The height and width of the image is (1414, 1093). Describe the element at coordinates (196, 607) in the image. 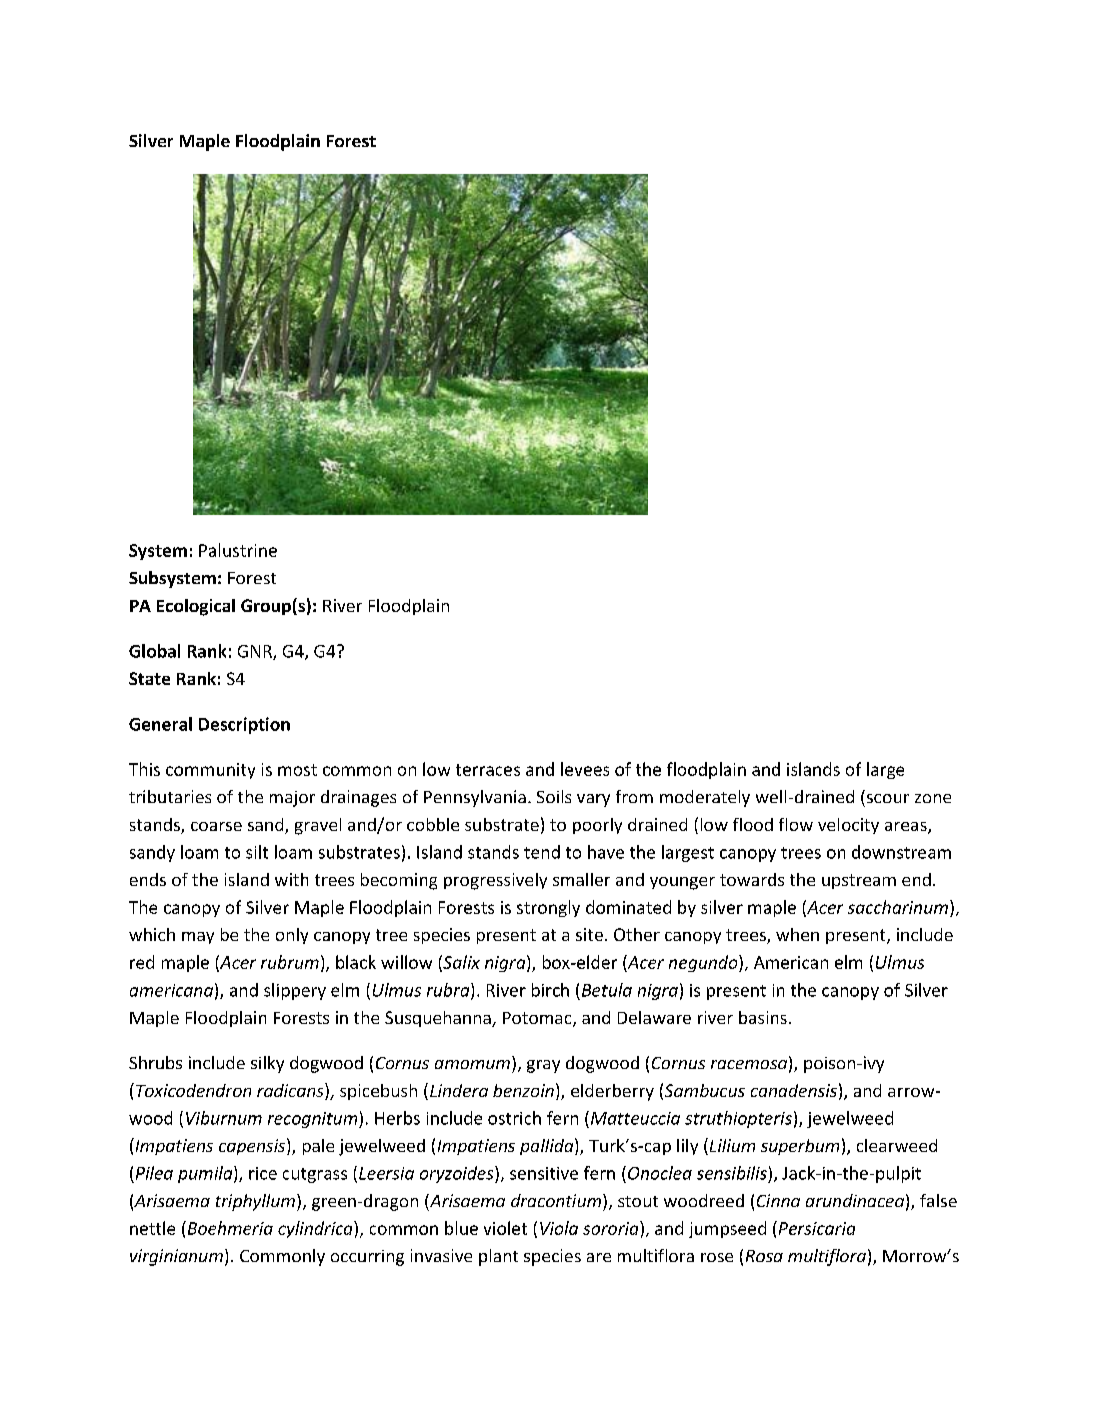

I see `Ecological` at that location.
